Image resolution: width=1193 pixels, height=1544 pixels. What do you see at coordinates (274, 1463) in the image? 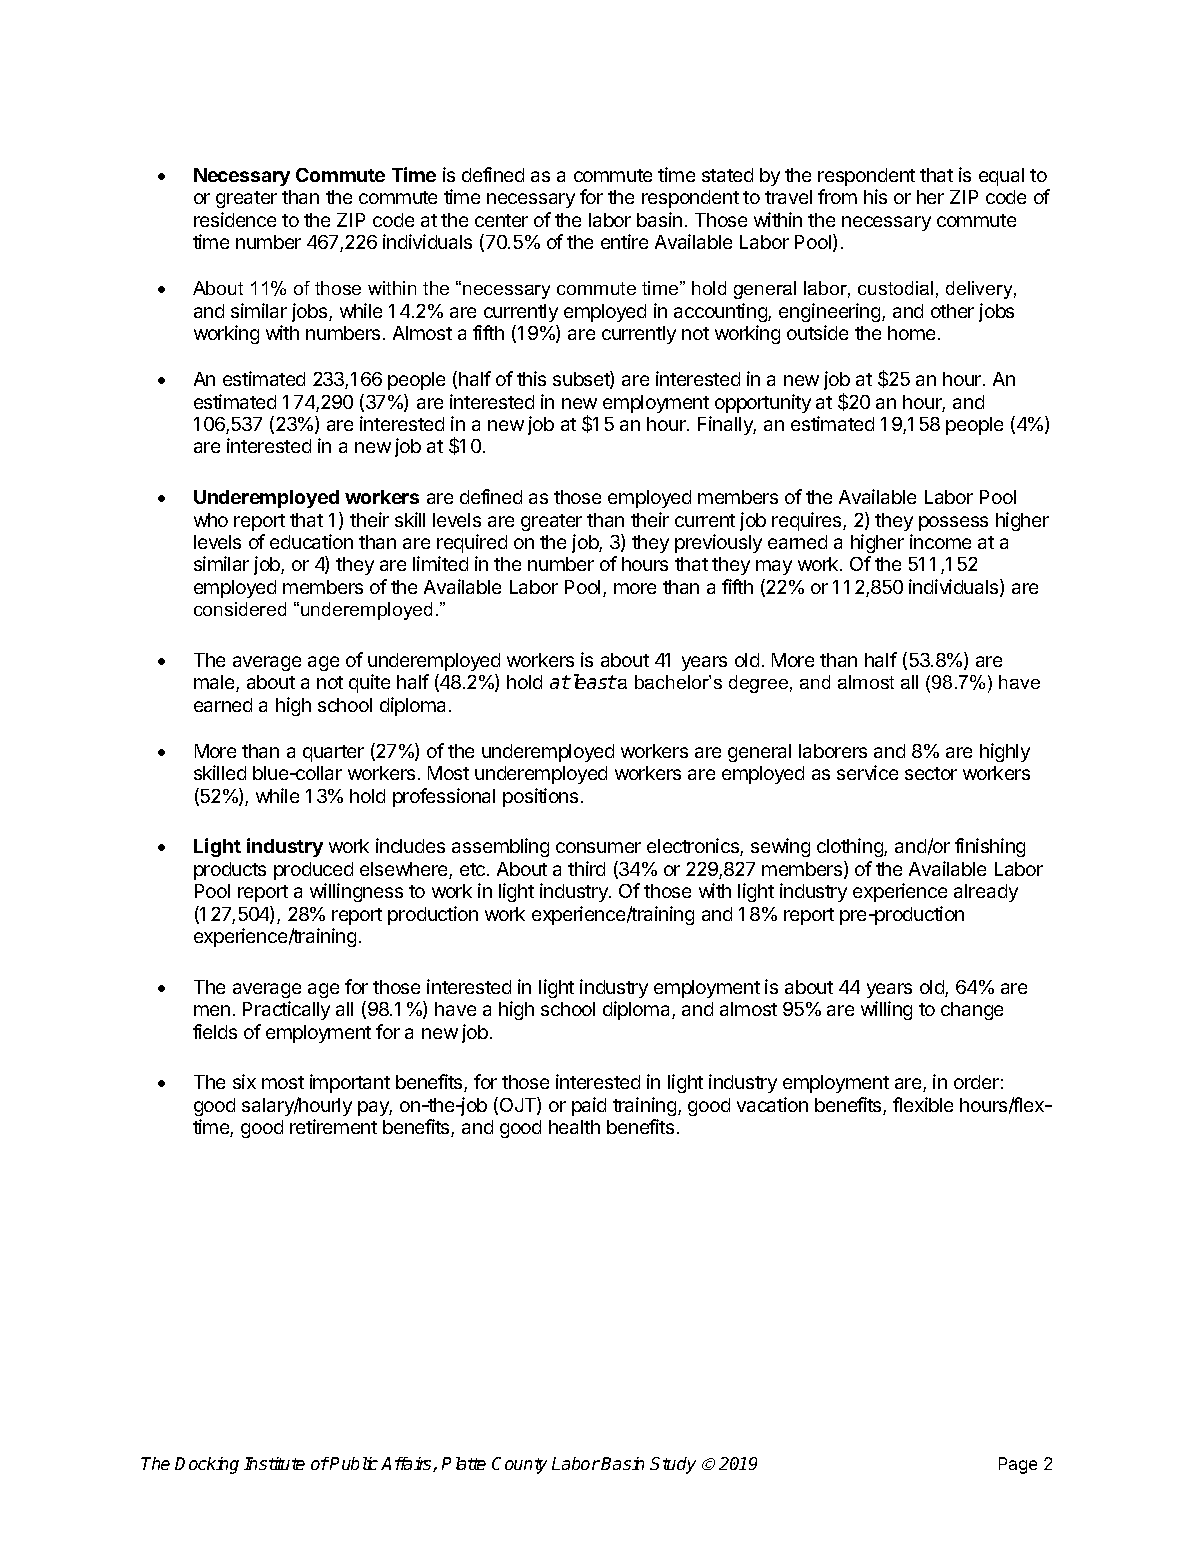
I see `Institute` at bounding box center [274, 1463].
